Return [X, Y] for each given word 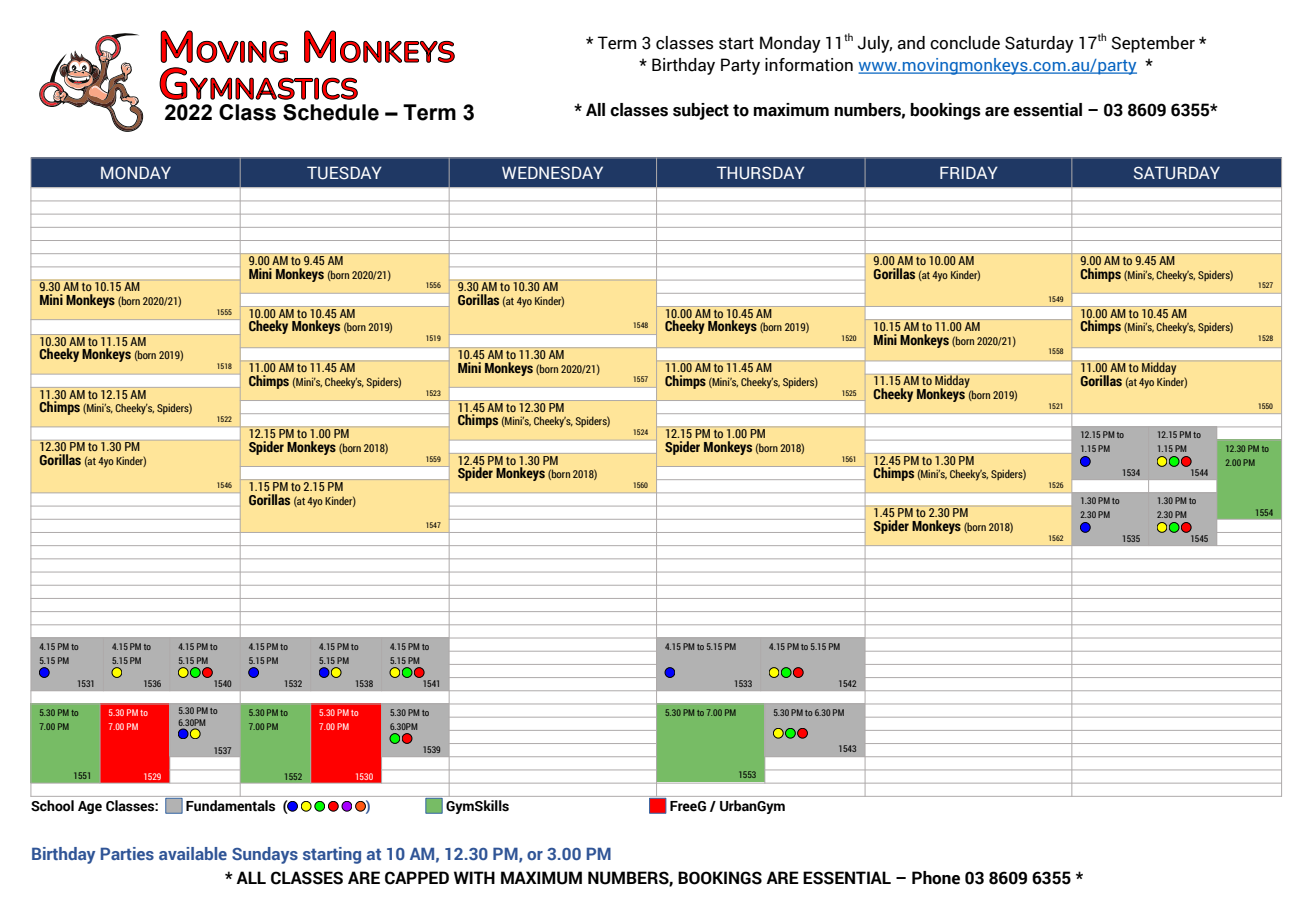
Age [90, 807]
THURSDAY [761, 173]
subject [701, 111]
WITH [474, 877]
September [1153, 44]
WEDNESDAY [552, 173]
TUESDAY [344, 173]
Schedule [331, 112]
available [193, 853]
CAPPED [417, 878]
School [52, 806]
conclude [965, 43]
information [809, 65]
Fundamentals [230, 806]
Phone [936, 878]
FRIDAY [969, 172]
